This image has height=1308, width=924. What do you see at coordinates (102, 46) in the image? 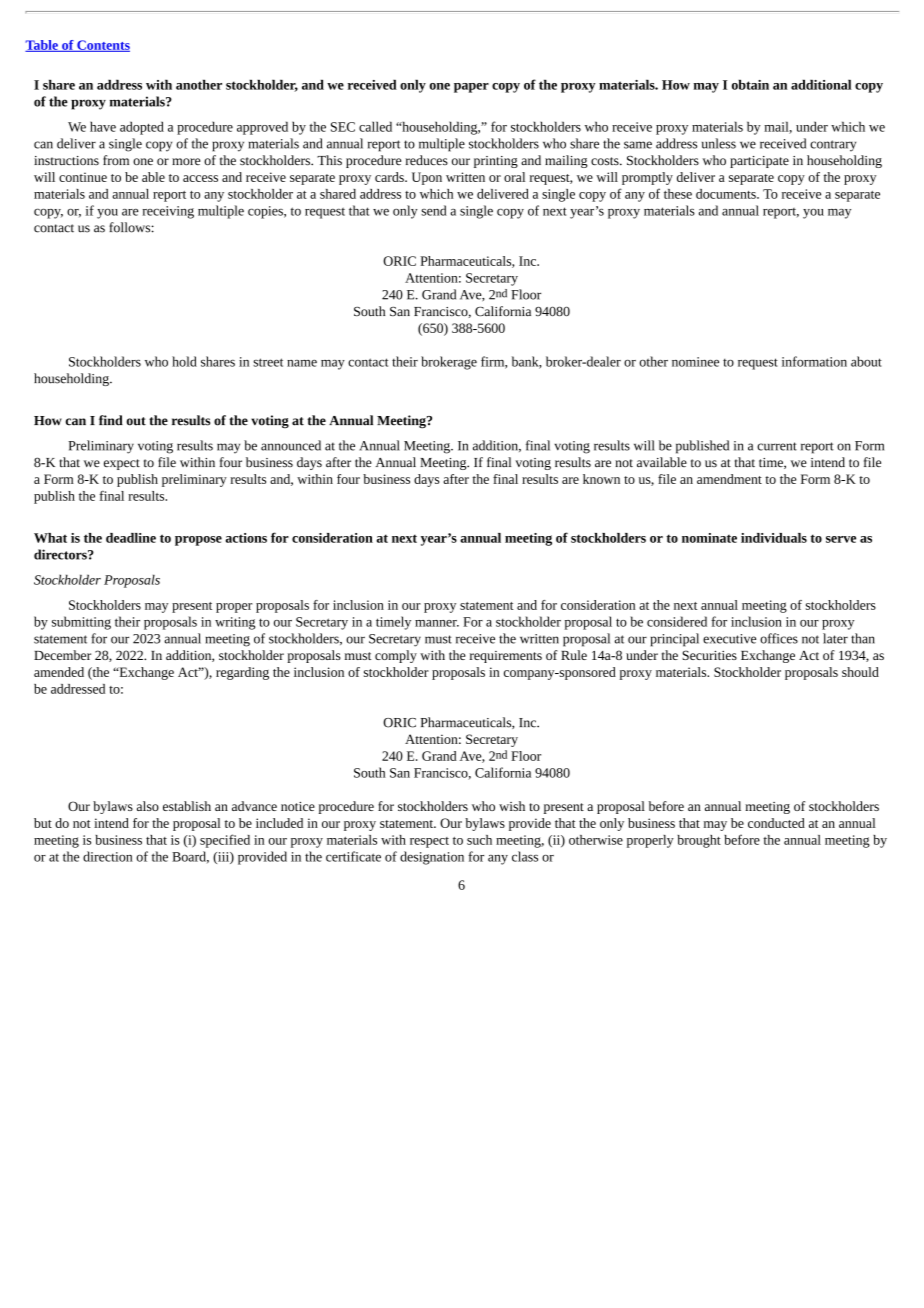
I see `Contents` at bounding box center [102, 46].
